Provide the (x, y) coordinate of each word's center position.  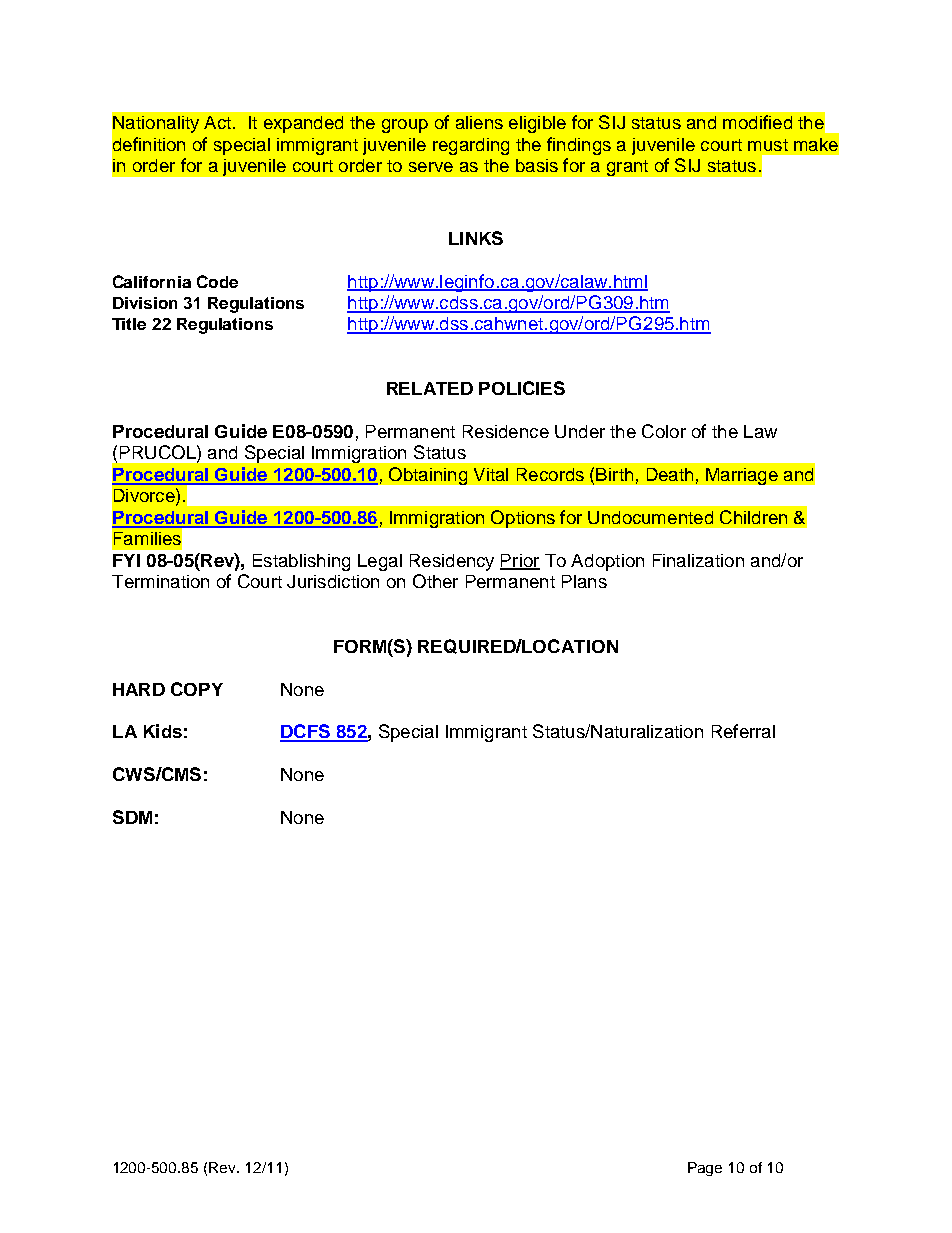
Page (705, 1169)
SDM (132, 817)
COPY (197, 689)
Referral (743, 731)
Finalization (698, 560)
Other (435, 581)
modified (757, 122)
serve (431, 167)
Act (219, 122)
